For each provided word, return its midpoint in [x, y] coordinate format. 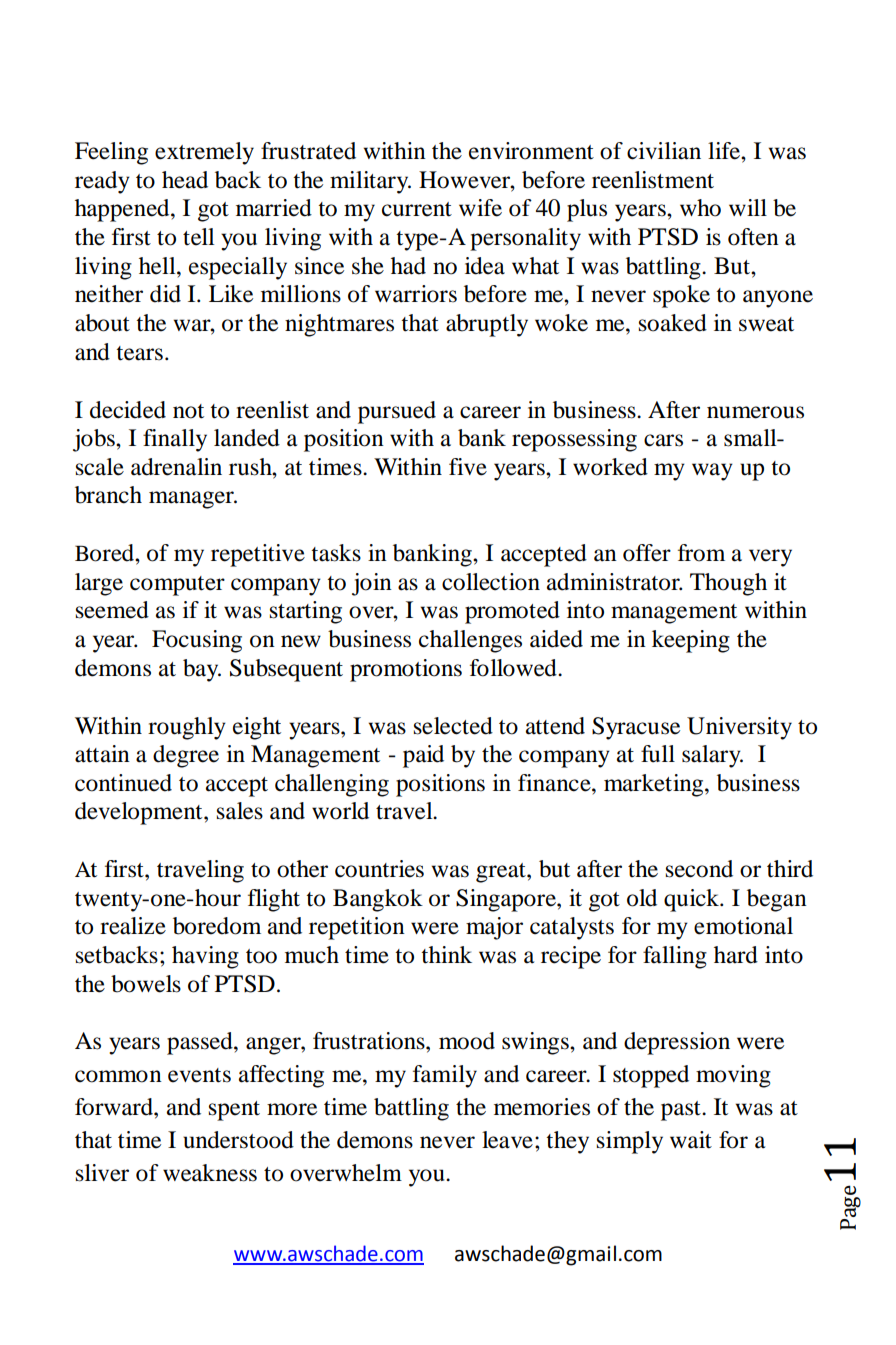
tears [139, 353]
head [185, 180]
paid [423, 756]
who [700, 208]
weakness [210, 1173]
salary [712, 756]
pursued [397, 412]
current [417, 209]
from [701, 553]
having [205, 957]
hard [736, 955]
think [446, 955]
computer [177, 586]
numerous [755, 412]
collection [491, 582]
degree [186, 756]
